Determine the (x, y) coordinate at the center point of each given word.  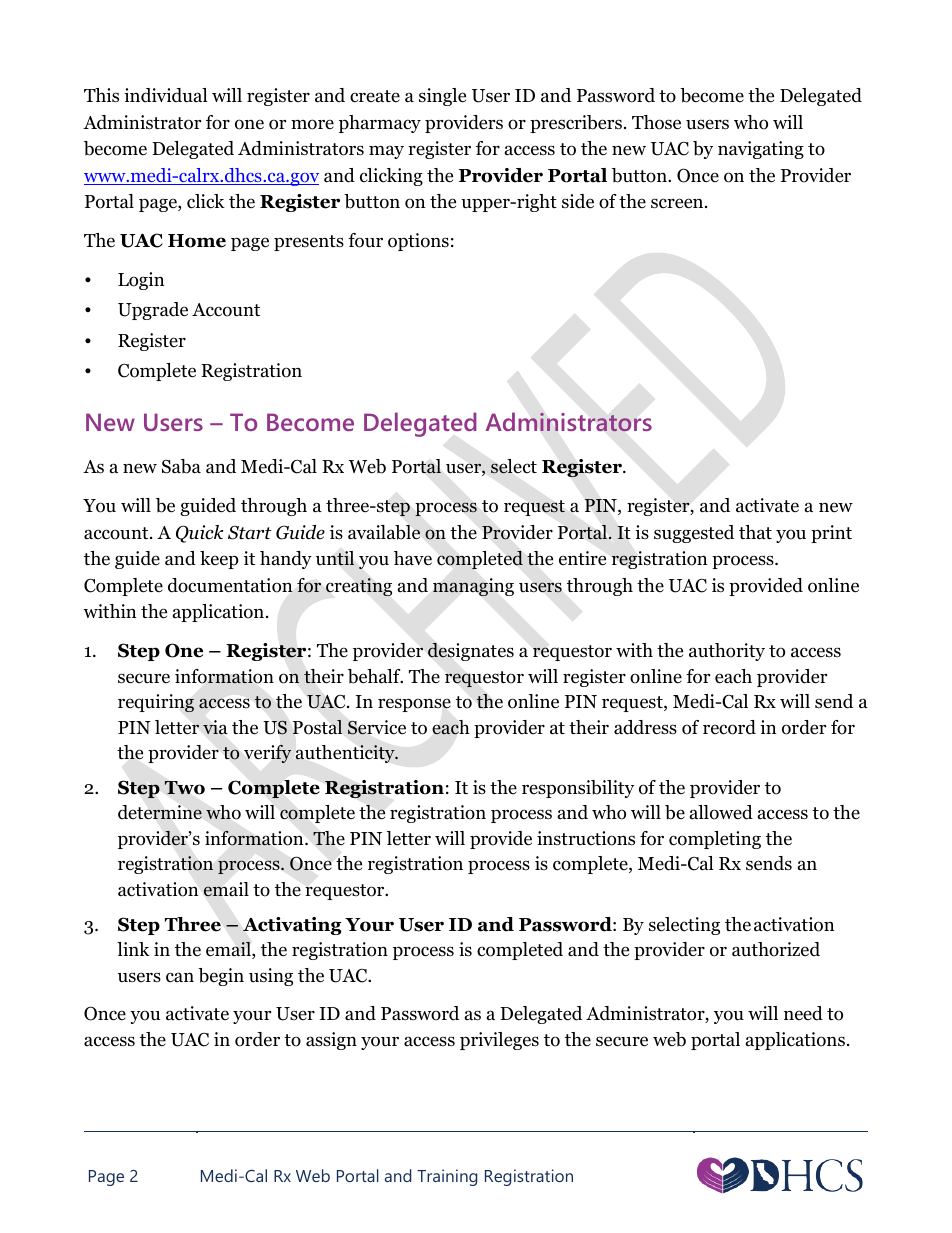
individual (166, 95)
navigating (761, 150)
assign (331, 1041)
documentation (230, 585)
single (442, 97)
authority (727, 652)
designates (471, 652)
